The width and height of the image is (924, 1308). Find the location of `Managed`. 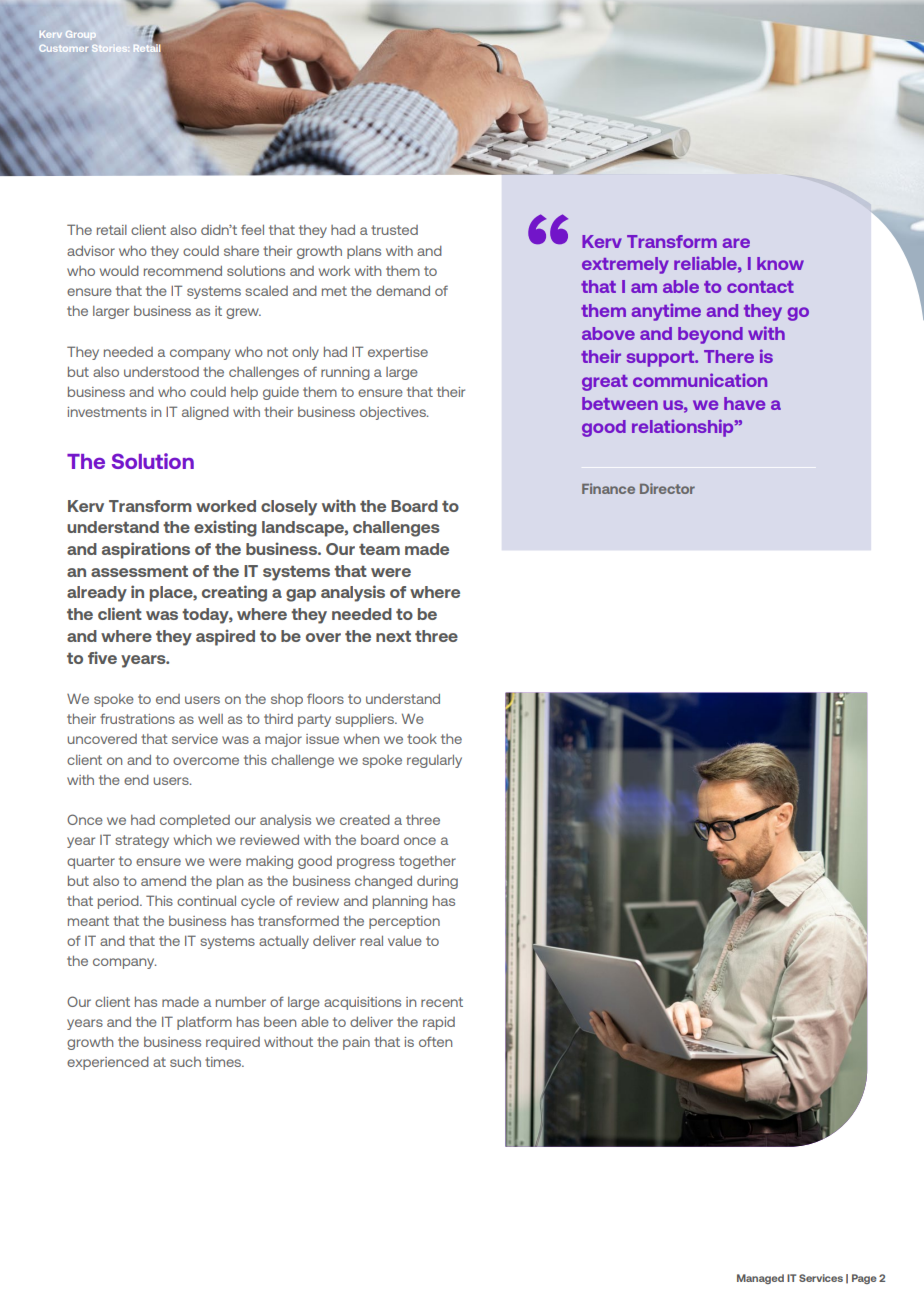

Managed is located at coordinates (760, 1279).
